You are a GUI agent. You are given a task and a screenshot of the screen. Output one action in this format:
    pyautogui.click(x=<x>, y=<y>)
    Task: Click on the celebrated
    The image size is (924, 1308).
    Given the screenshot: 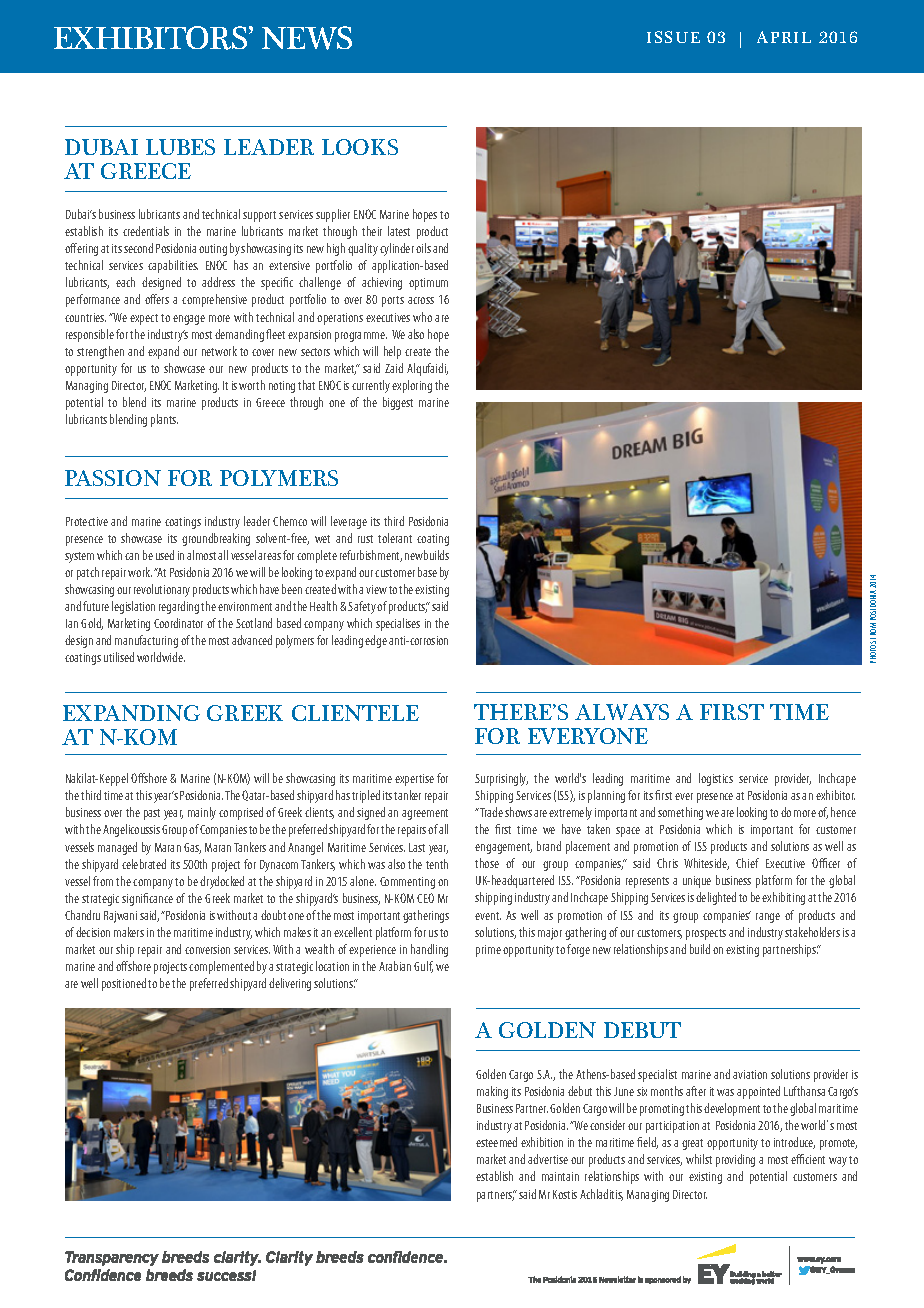 What is the action you would take?
    pyautogui.click(x=144, y=864)
